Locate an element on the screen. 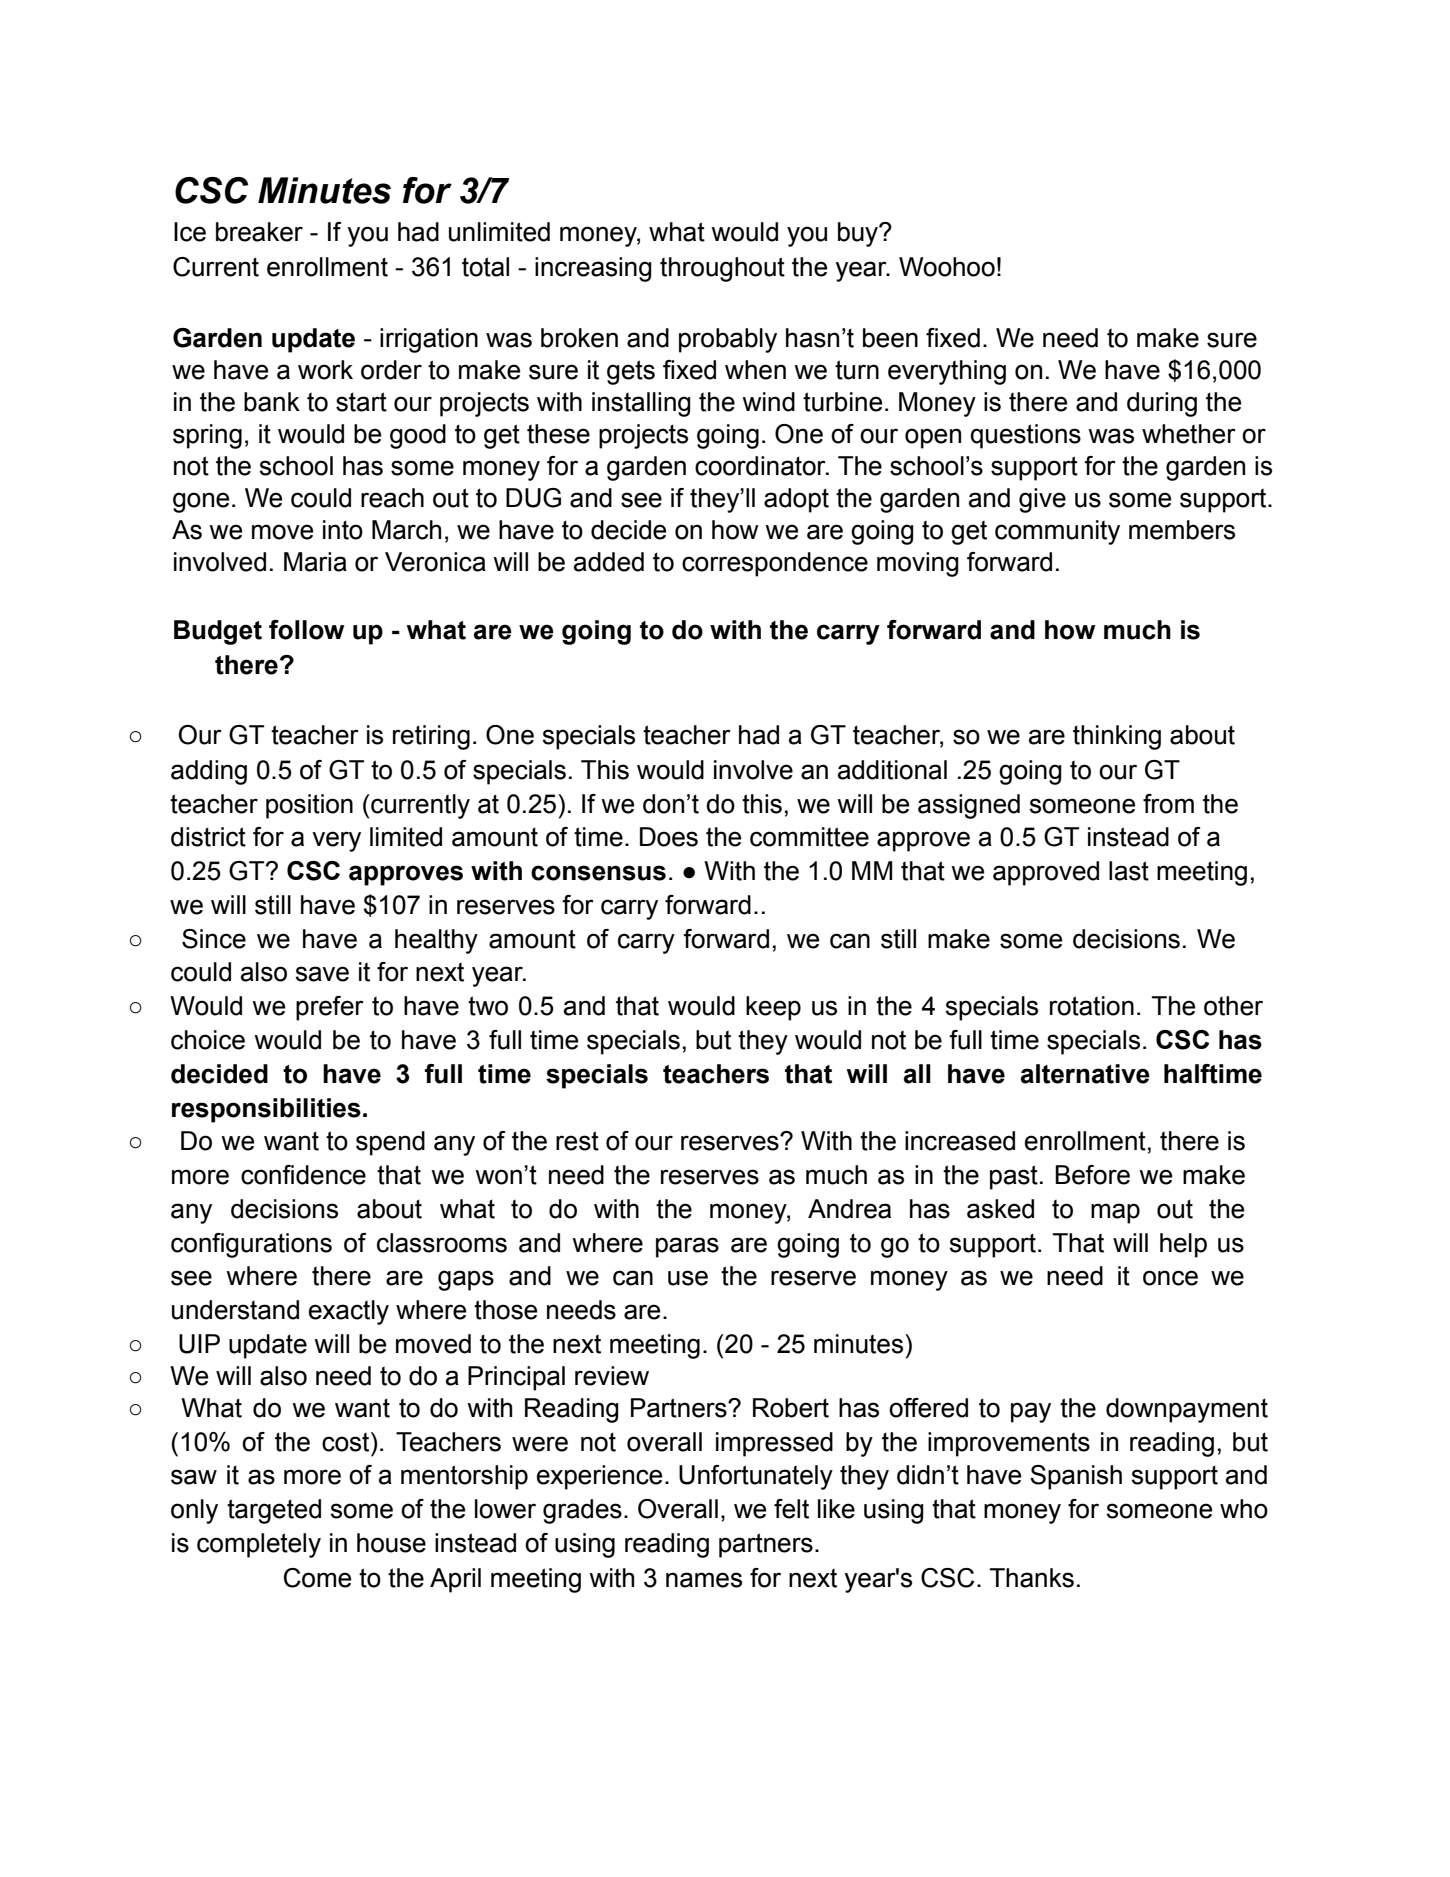  breaker is located at coordinates (259, 232).
